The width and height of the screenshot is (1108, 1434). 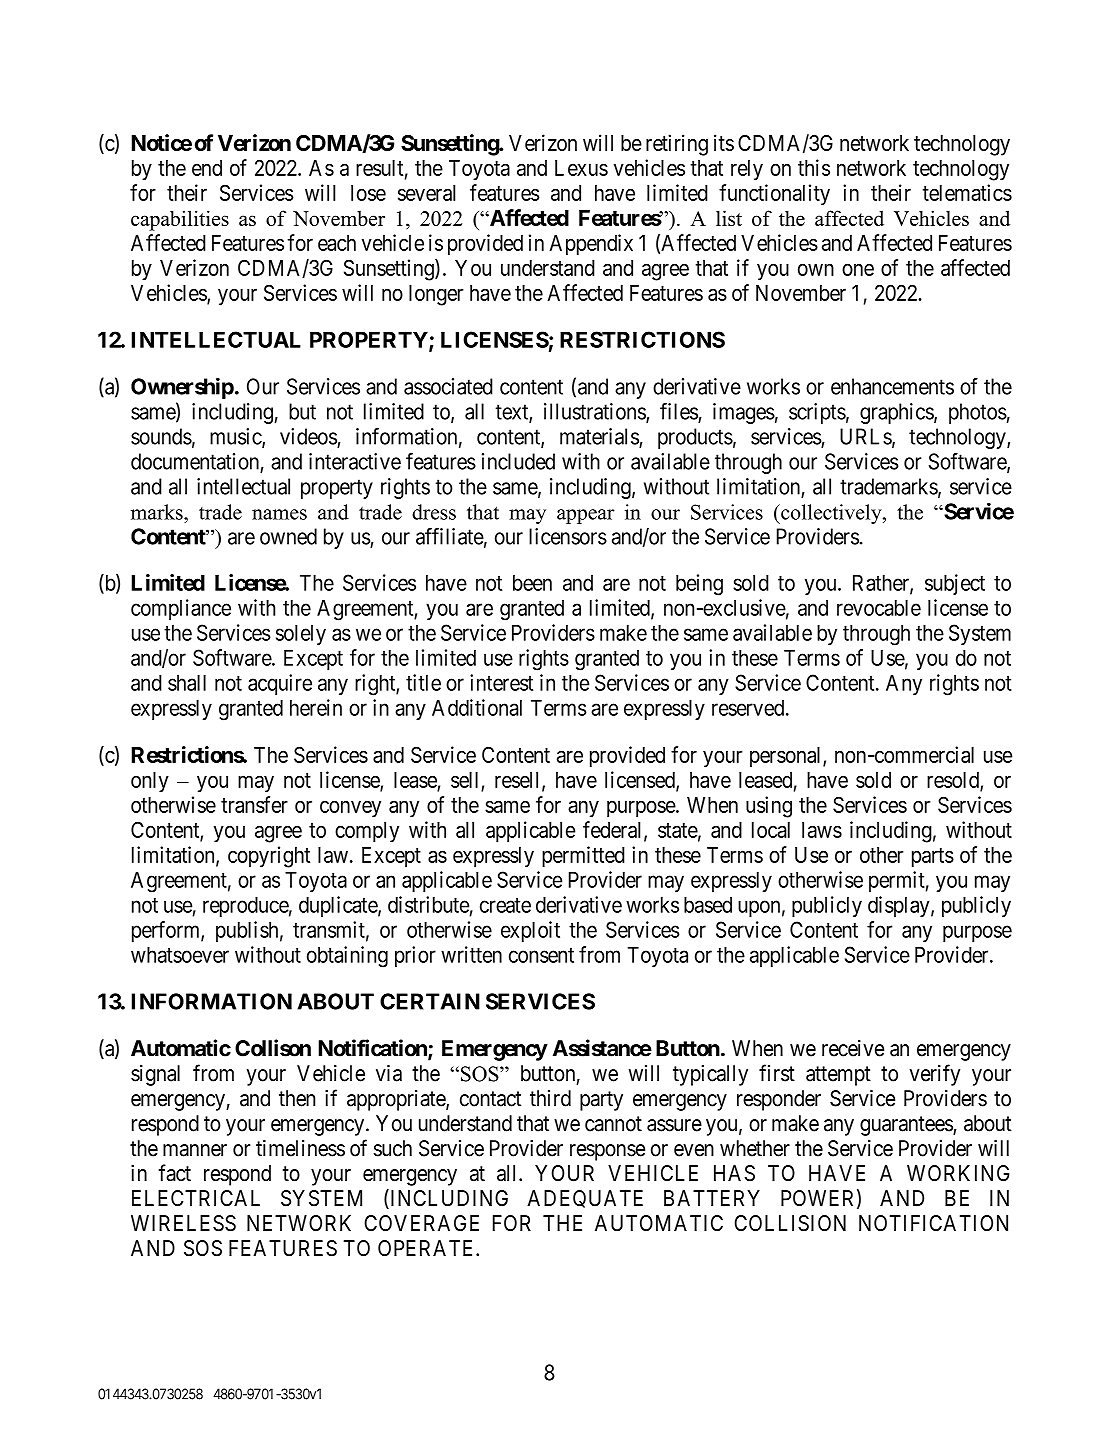 I want to click on personal, so click(x=787, y=757).
